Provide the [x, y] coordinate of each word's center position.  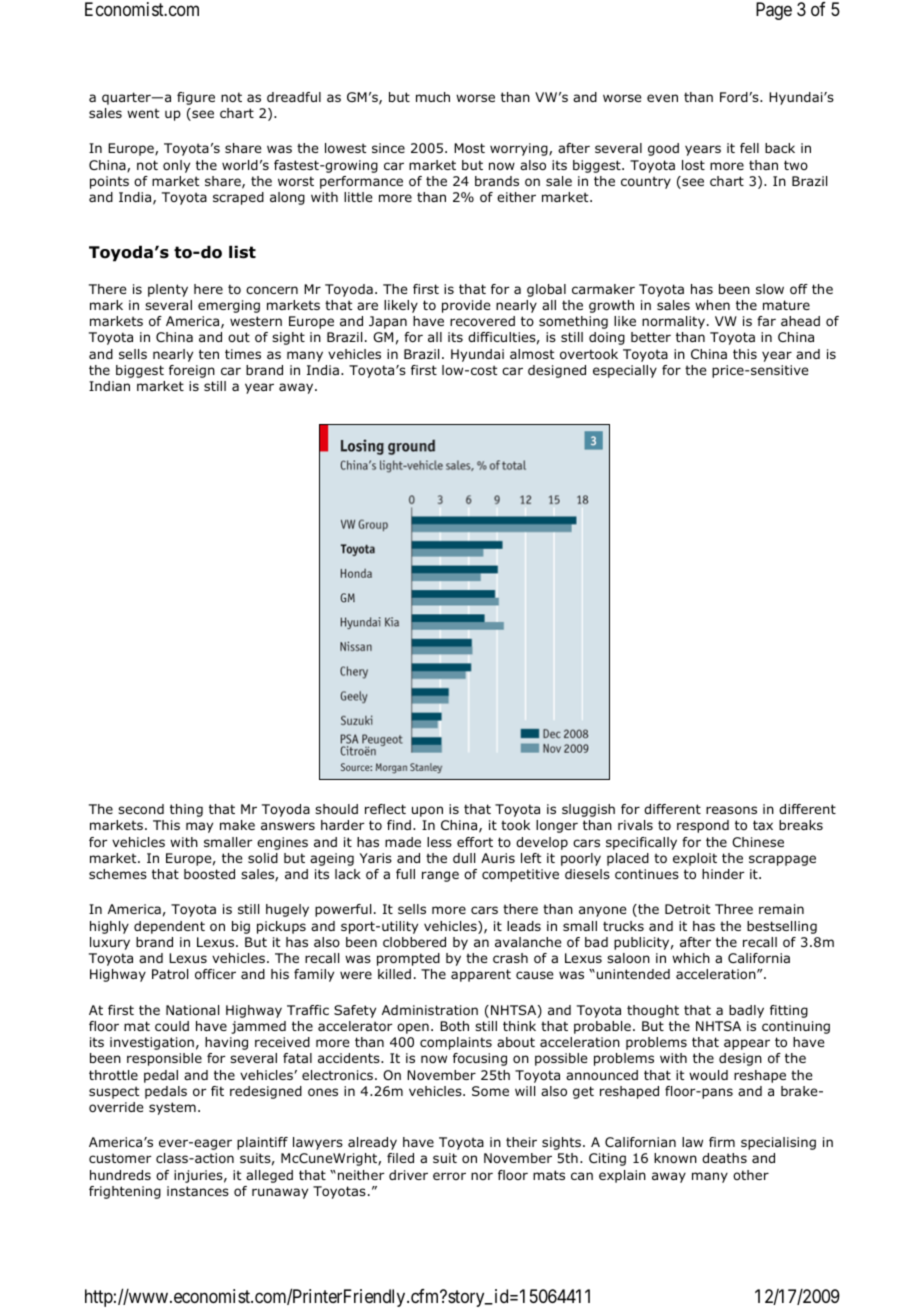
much [433, 97]
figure [196, 98]
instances [198, 1191]
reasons [731, 810]
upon [427, 811]
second [141, 809]
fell [749, 148]
